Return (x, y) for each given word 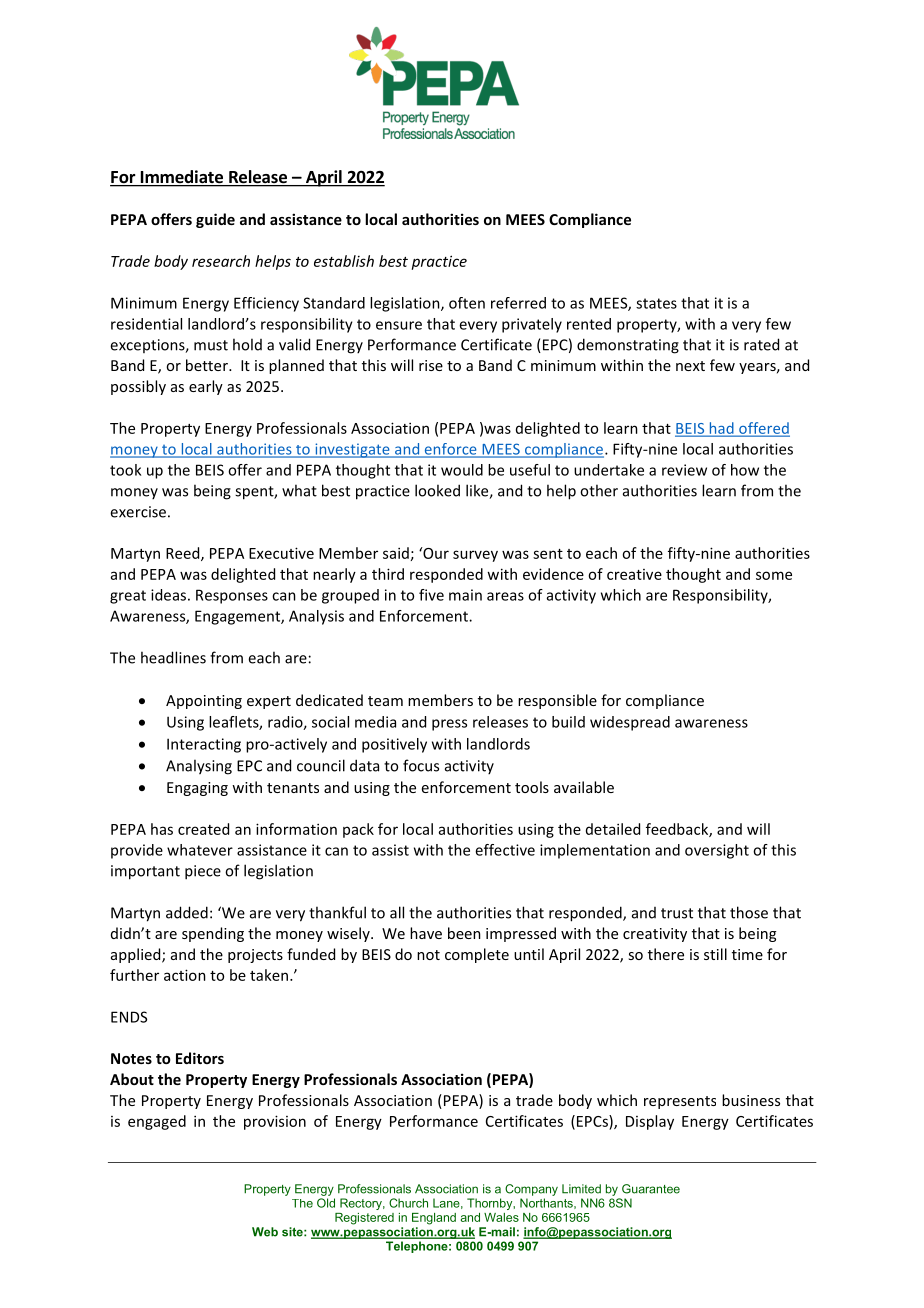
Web (265, 1232)
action (185, 975)
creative (634, 574)
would (462, 470)
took (125, 470)
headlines (173, 657)
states (656, 303)
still (715, 954)
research (221, 261)
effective (505, 850)
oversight (717, 851)
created (203, 829)
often (467, 303)
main (465, 595)
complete (477, 955)
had (721, 429)
